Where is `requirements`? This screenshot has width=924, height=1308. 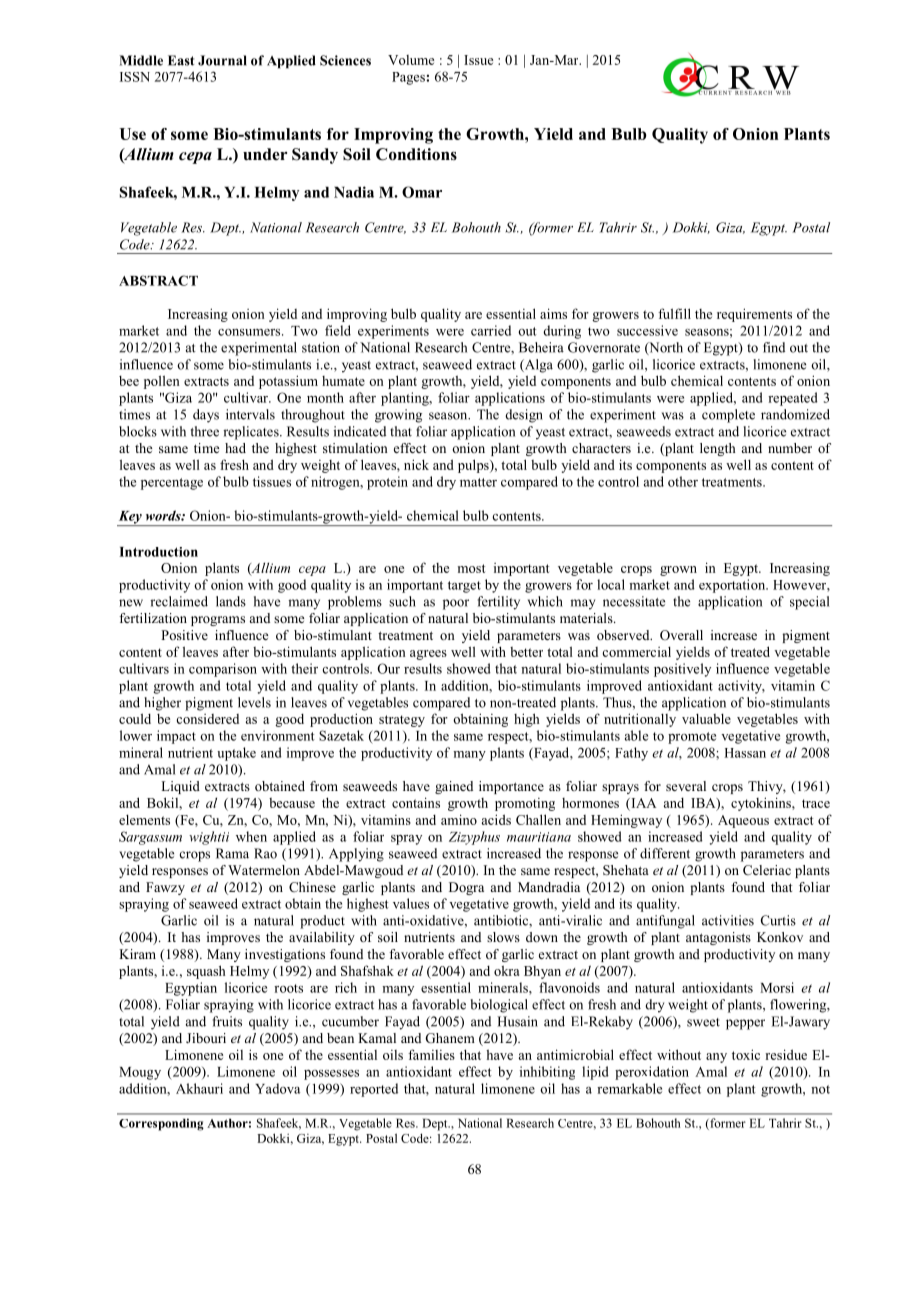 requirements is located at coordinates (754, 315).
